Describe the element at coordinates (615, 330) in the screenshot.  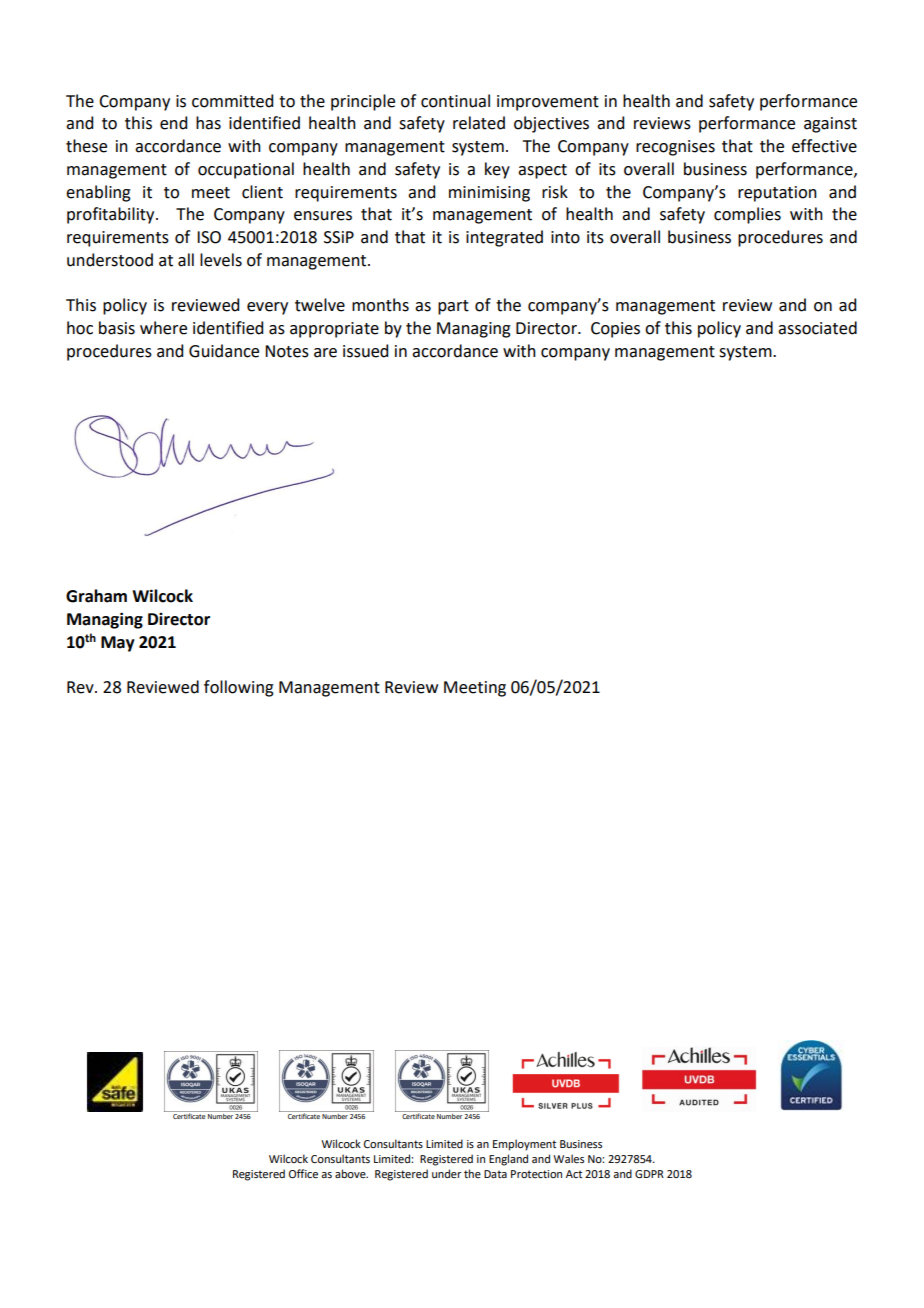
I see `Copies` at that location.
